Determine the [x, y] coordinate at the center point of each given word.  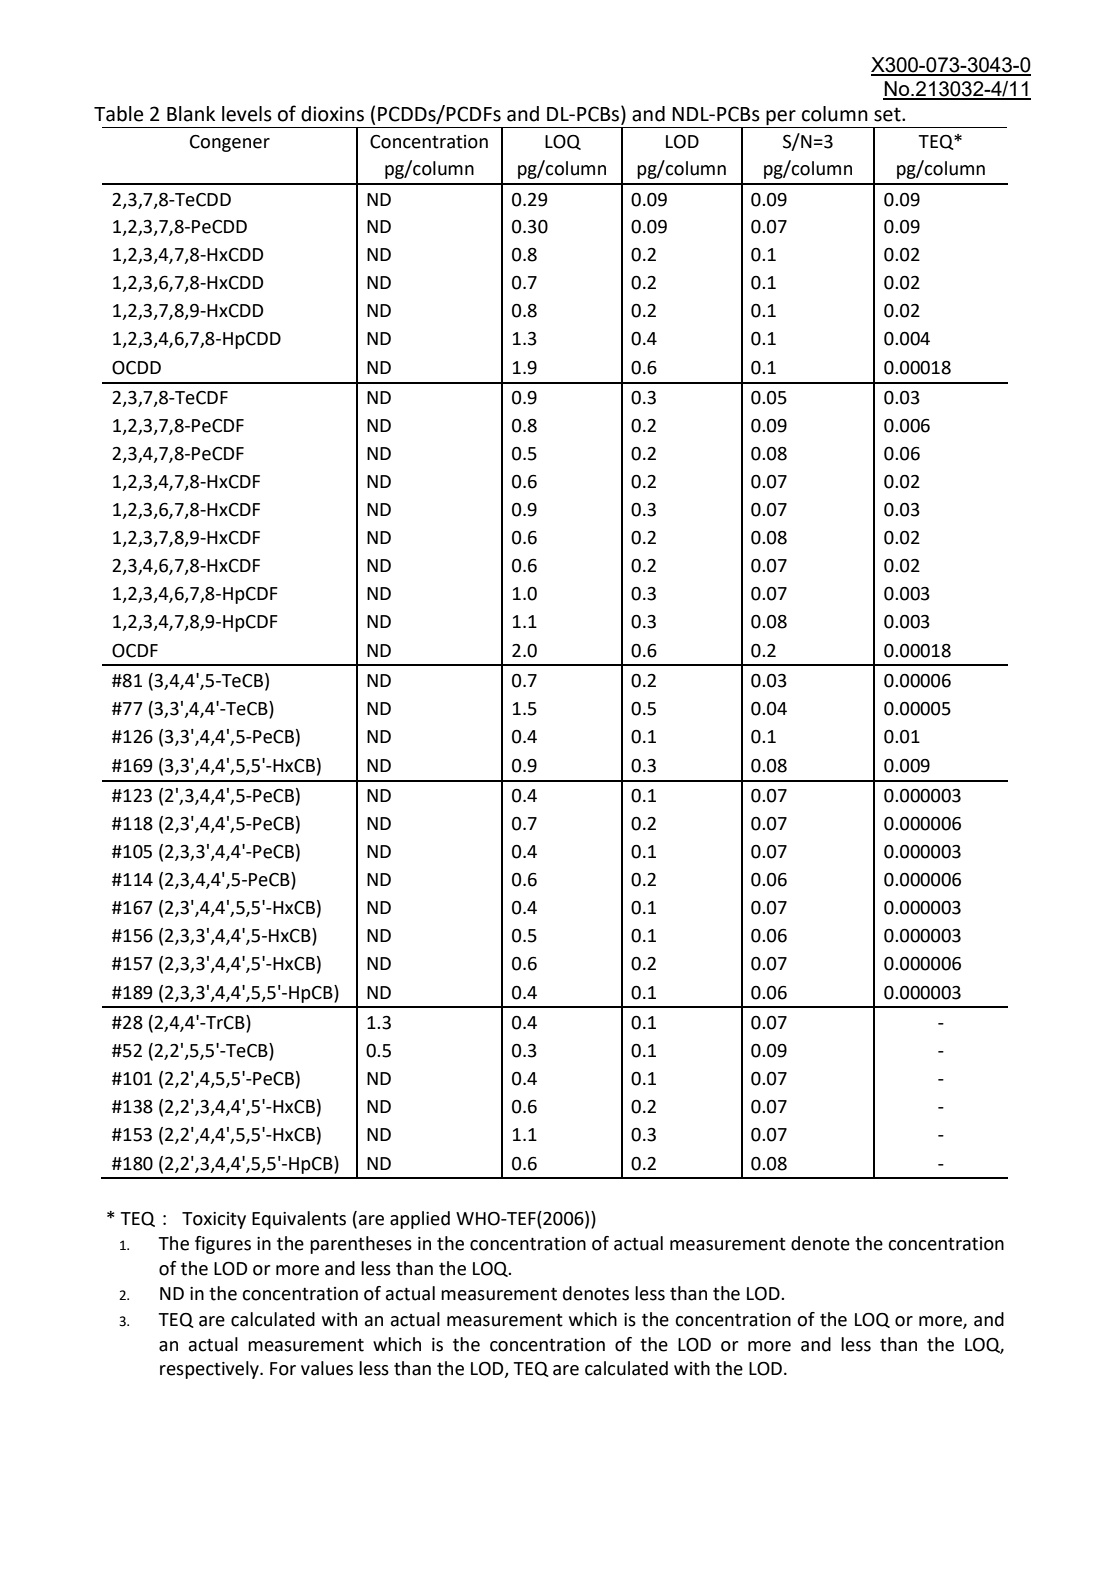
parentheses [361, 1245]
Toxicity [214, 1220]
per [781, 119]
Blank [191, 114]
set [888, 114]
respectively [210, 1370]
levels [247, 114]
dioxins [332, 114]
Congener [230, 143]
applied [420, 1220]
